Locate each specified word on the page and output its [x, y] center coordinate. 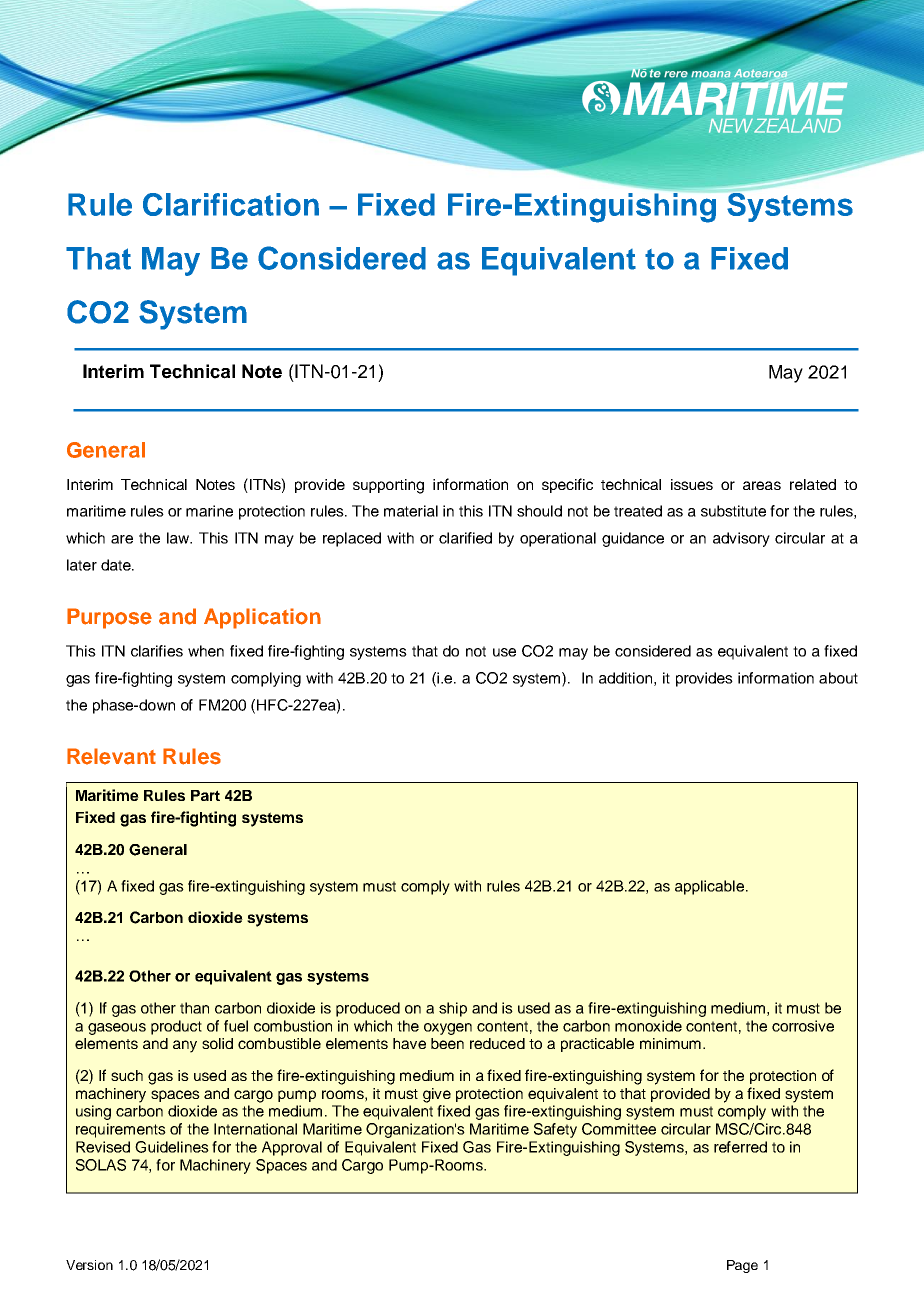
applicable [709, 887]
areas [762, 485]
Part [205, 795]
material [411, 511]
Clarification [231, 204]
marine [209, 511]
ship [453, 1009]
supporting [388, 486]
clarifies [157, 651]
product [176, 1027]
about [838, 678]
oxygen [448, 1029]
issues [692, 484]
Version [89, 1265]
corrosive [803, 1026]
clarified [465, 538]
